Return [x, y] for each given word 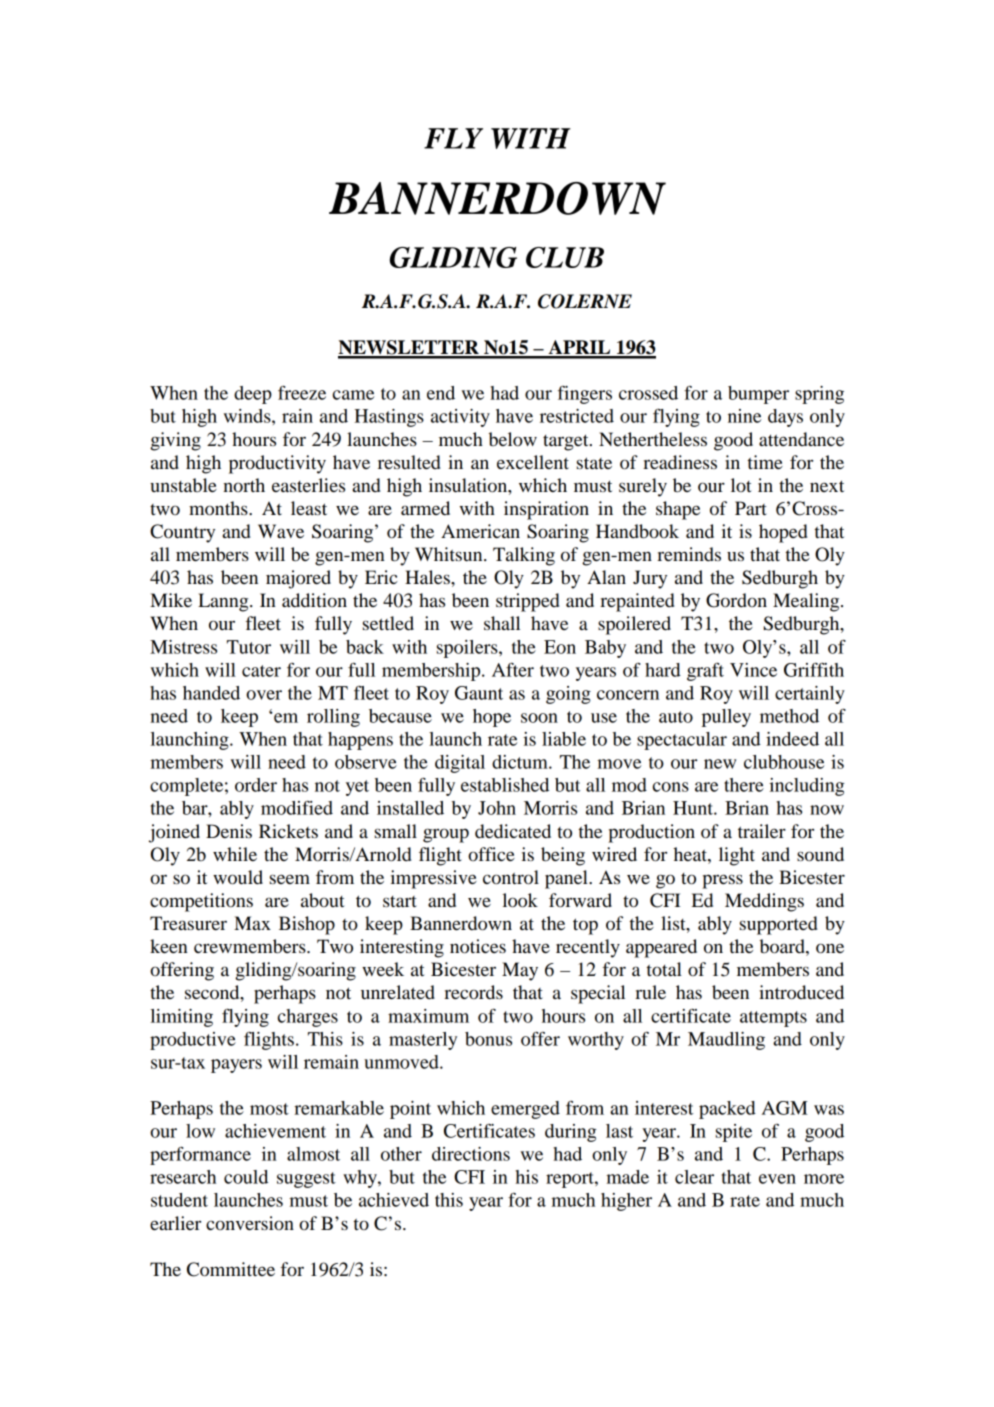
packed [727, 1110]
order [256, 785]
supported [779, 925]
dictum [521, 762]
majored [298, 579]
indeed [792, 739]
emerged [525, 1110]
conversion [250, 1223]
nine [744, 416]
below [513, 439]
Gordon [736, 600]
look [520, 900]
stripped [528, 602]
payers [236, 1066]
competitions [201, 902]
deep [253, 395]
